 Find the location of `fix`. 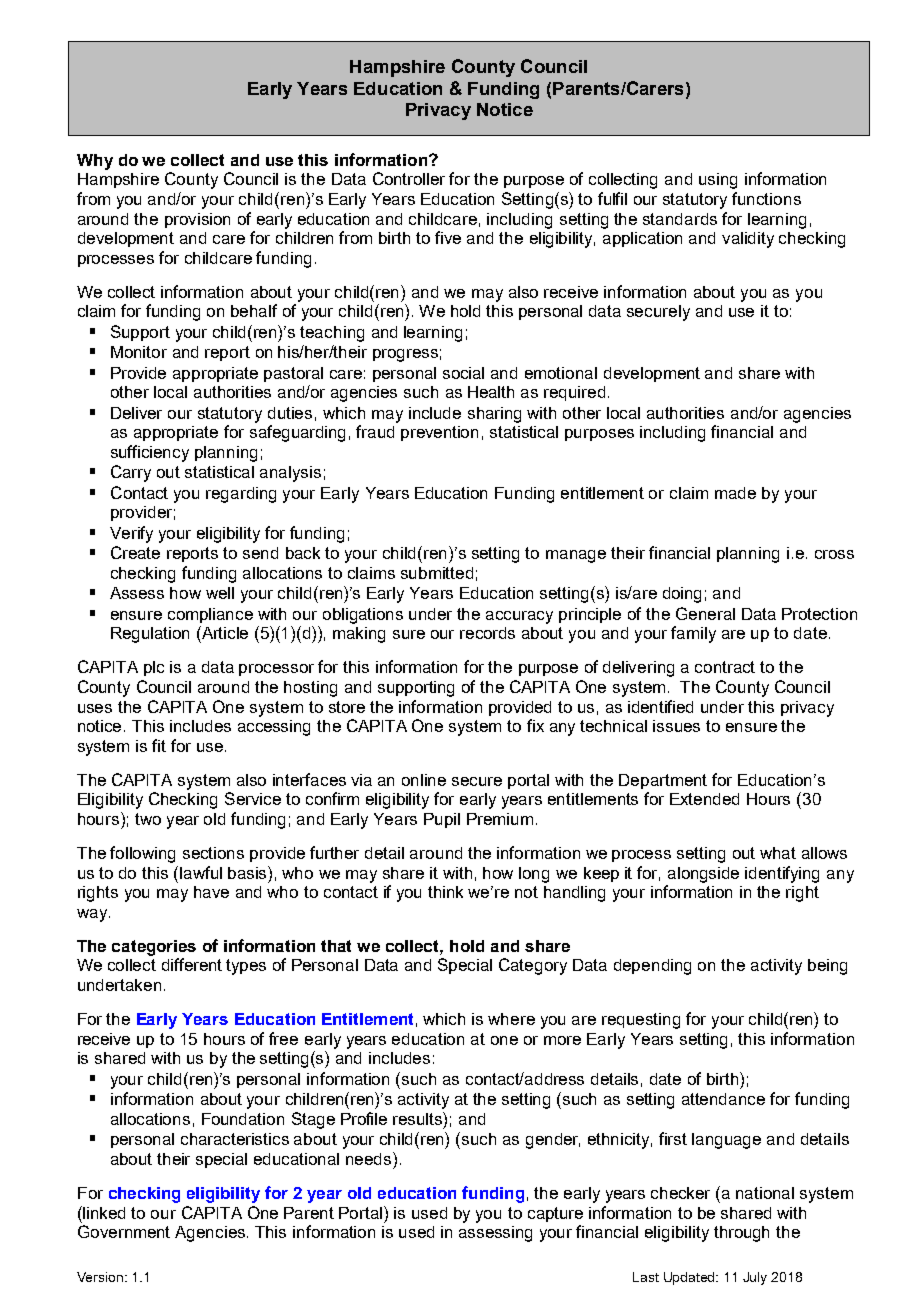

fix is located at coordinates (535, 725).
